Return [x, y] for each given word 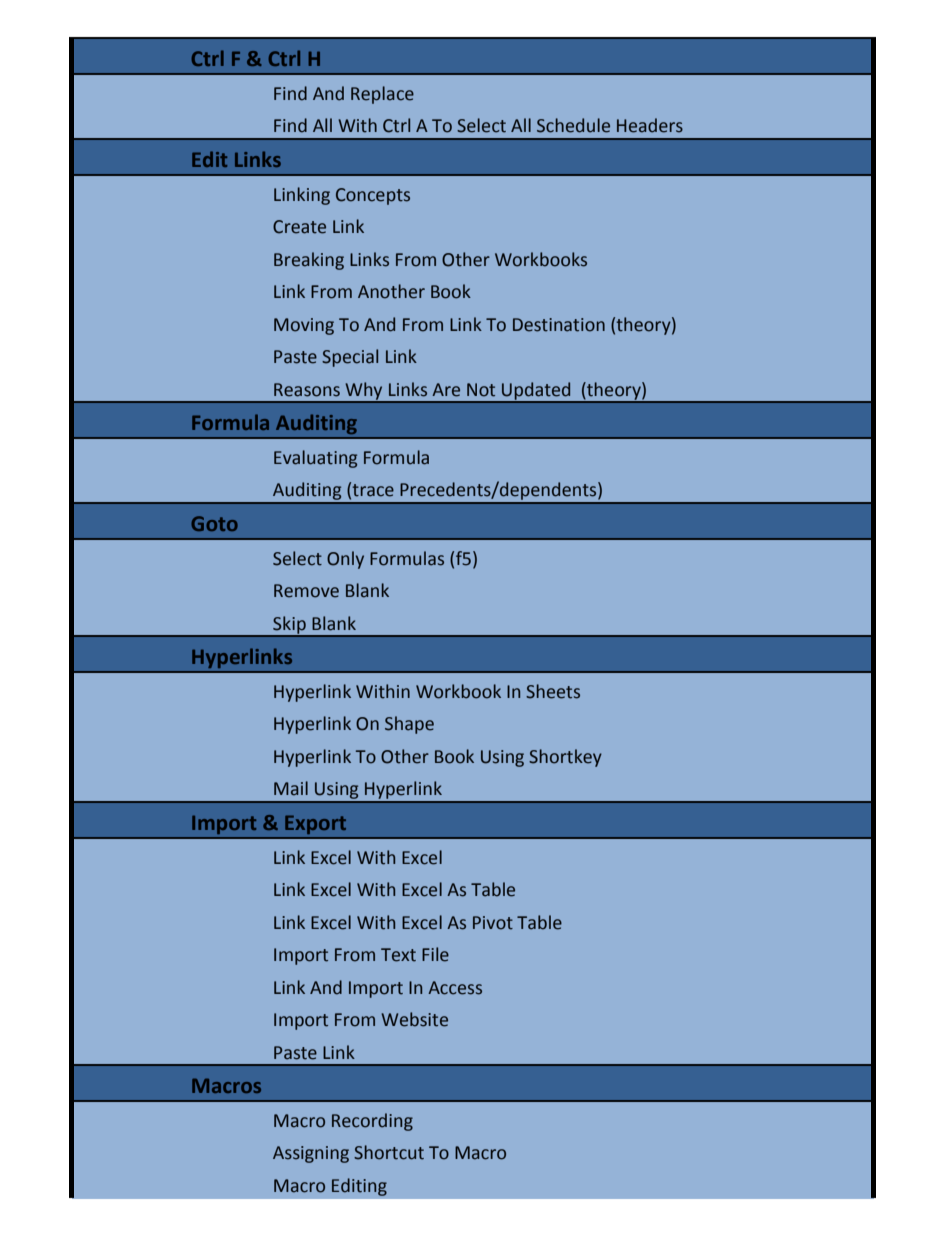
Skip [289, 626]
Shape [409, 725]
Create [299, 227]
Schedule [573, 125]
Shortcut [389, 1152]
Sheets [553, 691]
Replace [382, 95]
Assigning [311, 1154]
